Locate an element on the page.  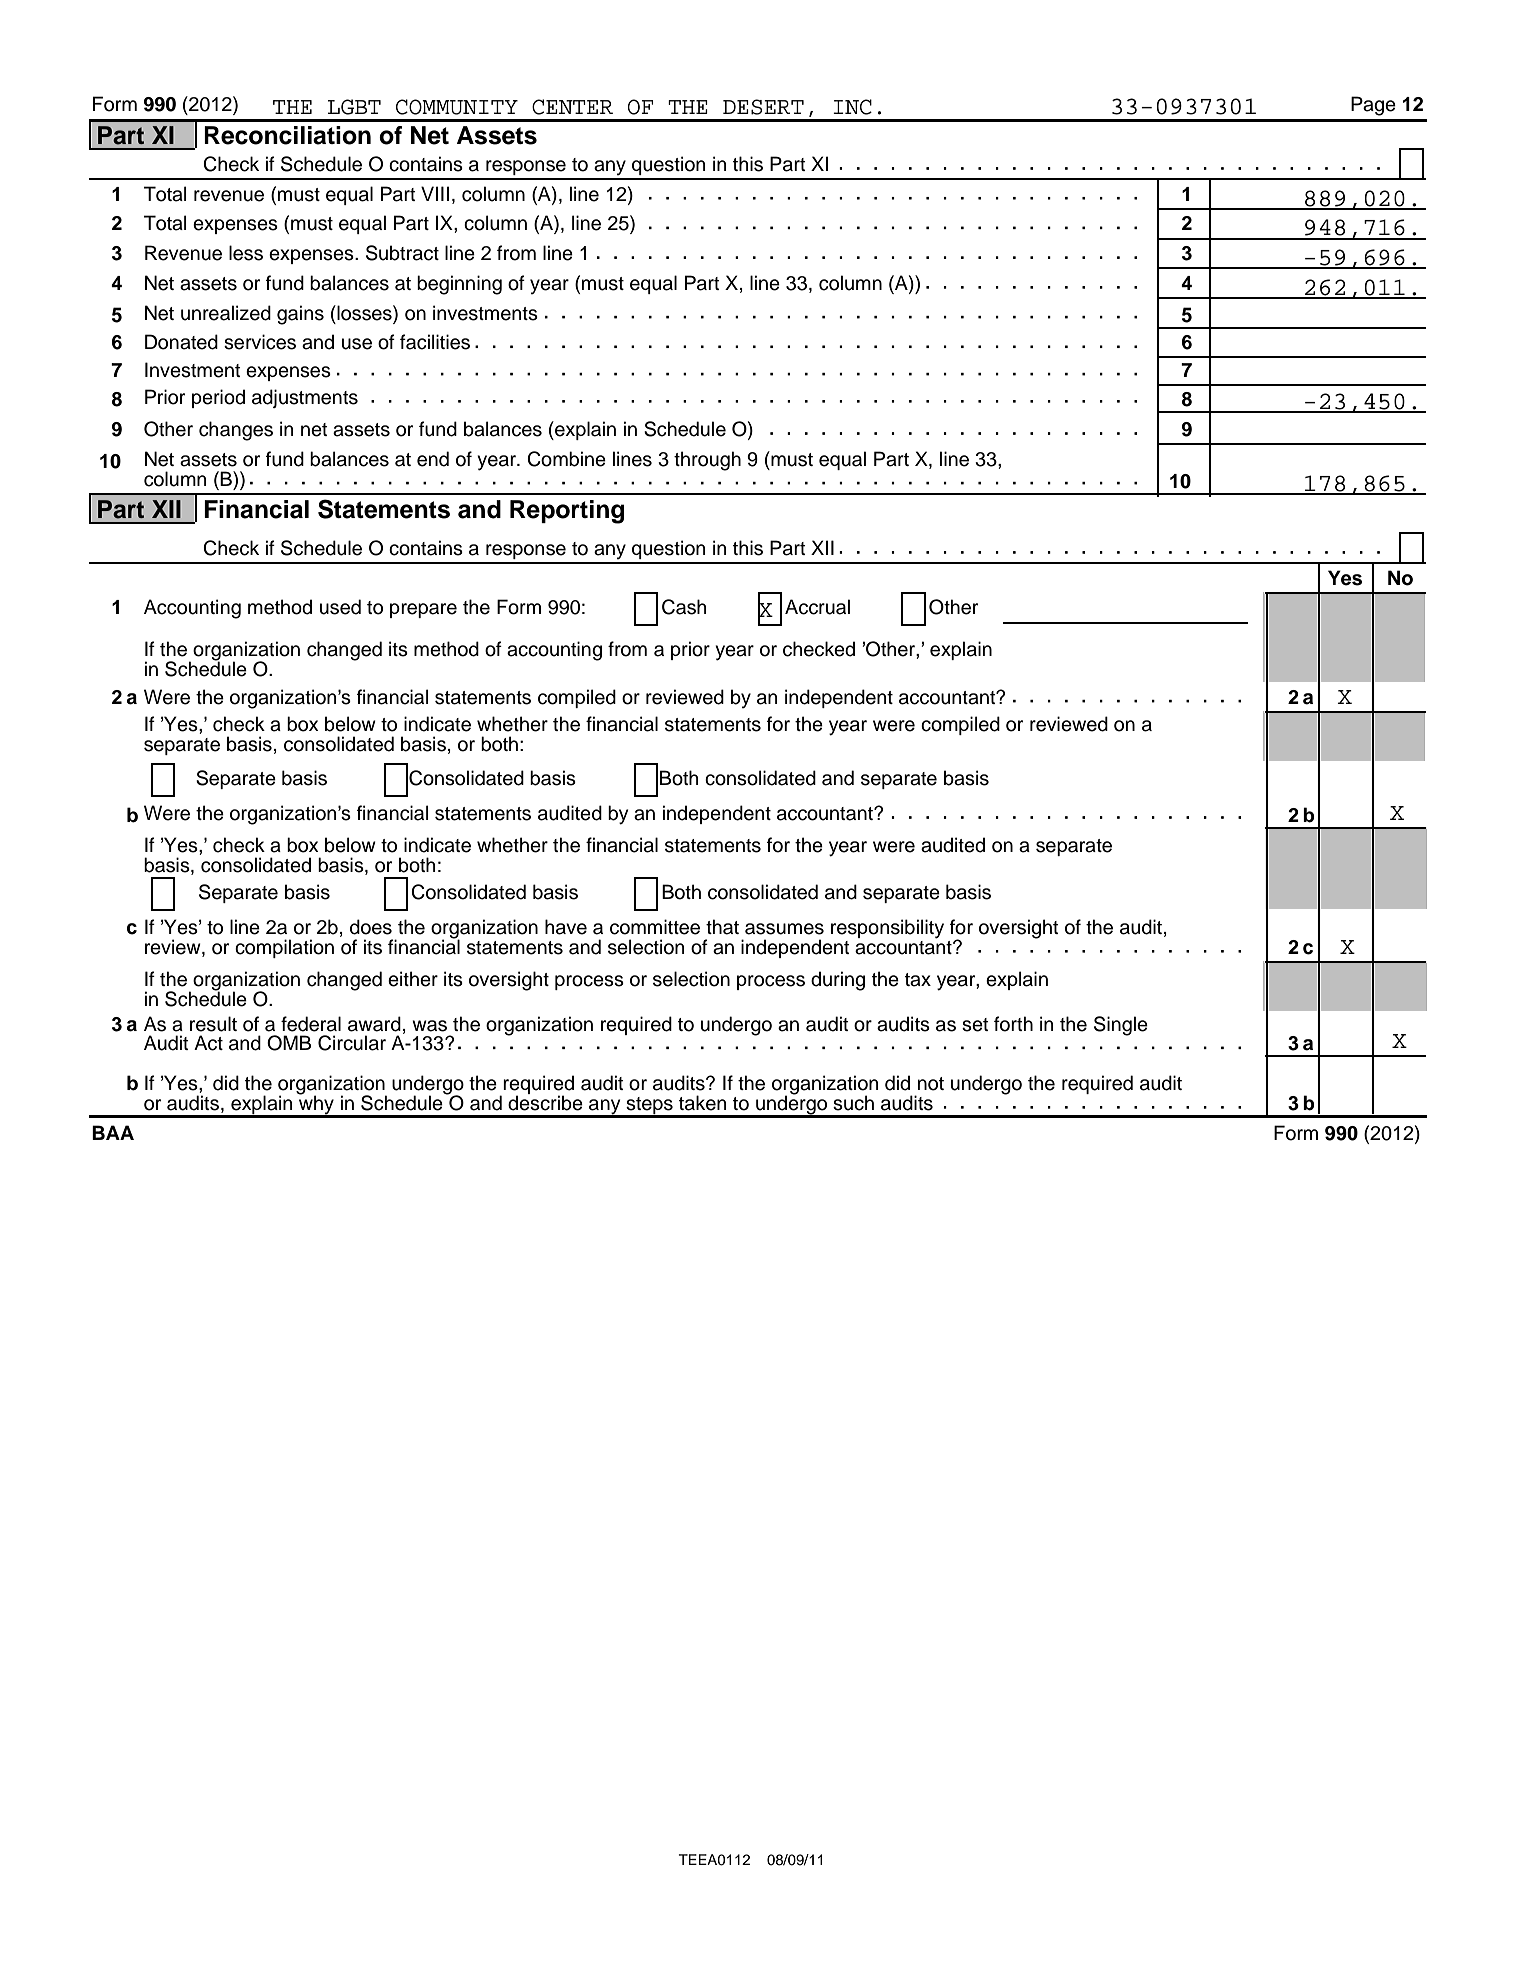
changes is located at coordinates (236, 431).
